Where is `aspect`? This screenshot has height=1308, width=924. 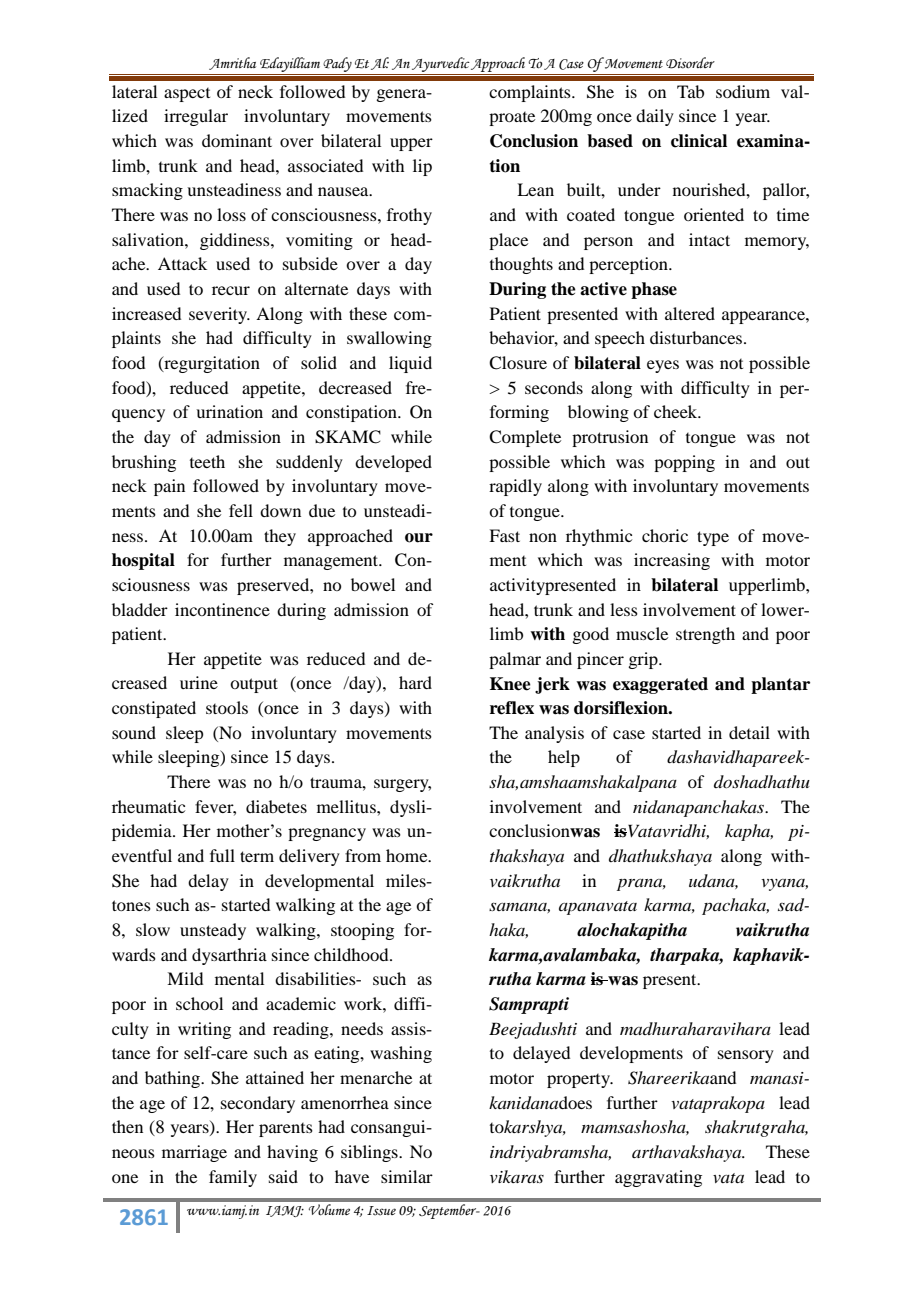 aspect is located at coordinates (187, 95).
